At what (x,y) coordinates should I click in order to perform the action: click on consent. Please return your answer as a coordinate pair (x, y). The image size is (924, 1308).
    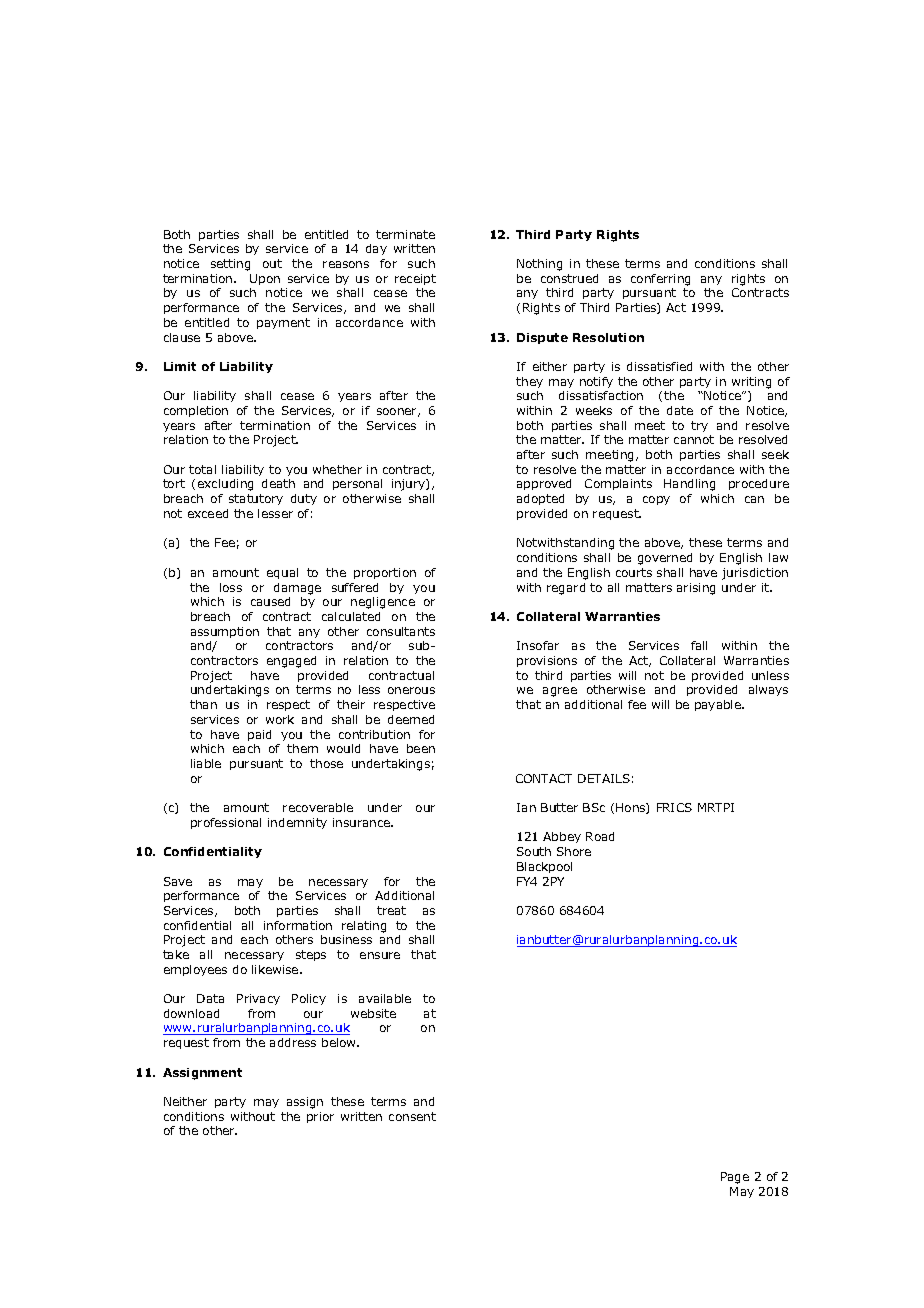
    Looking at the image, I should click on (412, 1116).
